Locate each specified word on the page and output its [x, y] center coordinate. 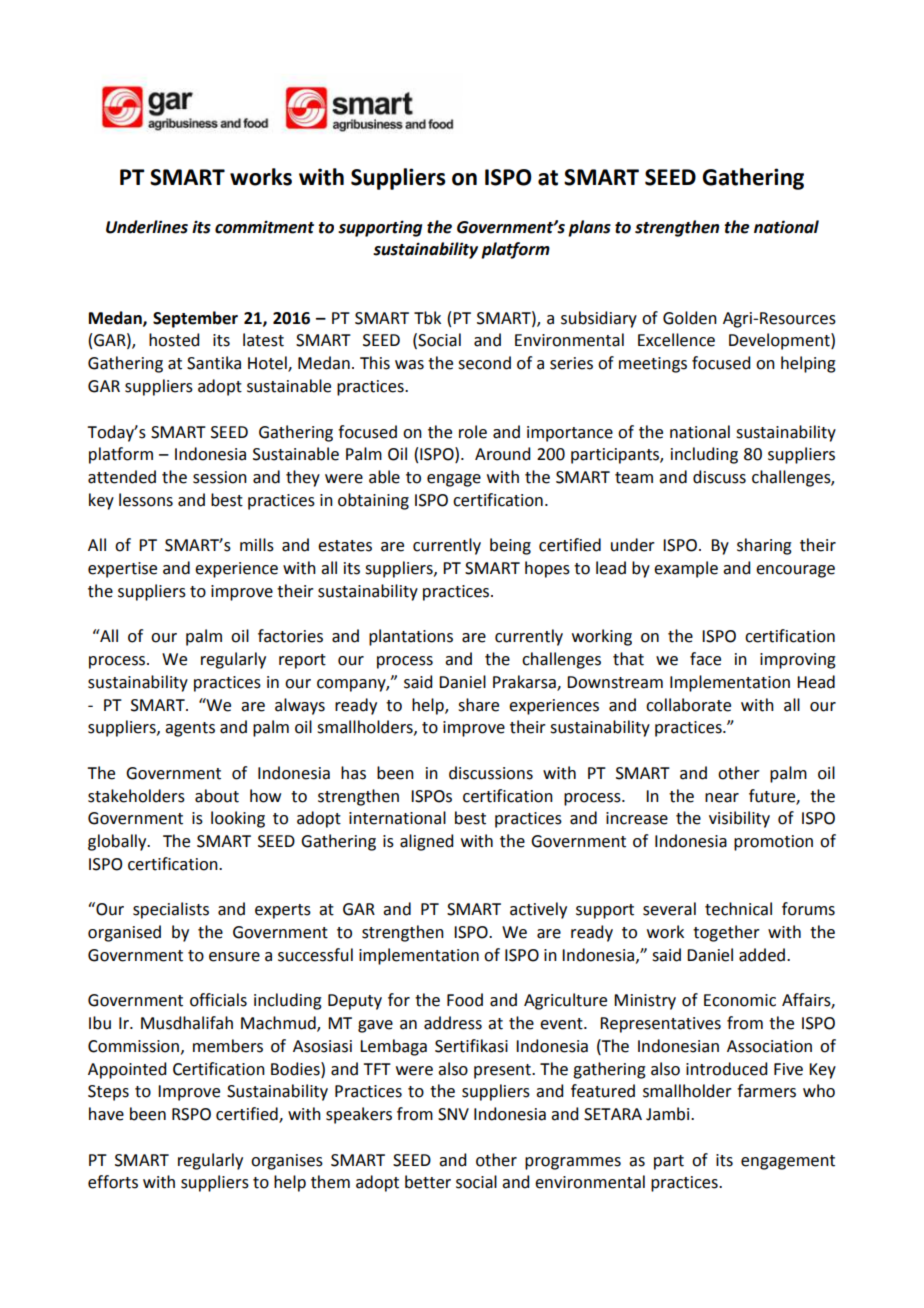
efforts [113, 1182]
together [726, 933]
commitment [264, 227]
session [220, 477]
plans [589, 228]
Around [502, 454]
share [478, 705]
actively [538, 910]
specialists [171, 910]
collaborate [688, 705]
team [634, 478]
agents [190, 729]
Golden [690, 318]
